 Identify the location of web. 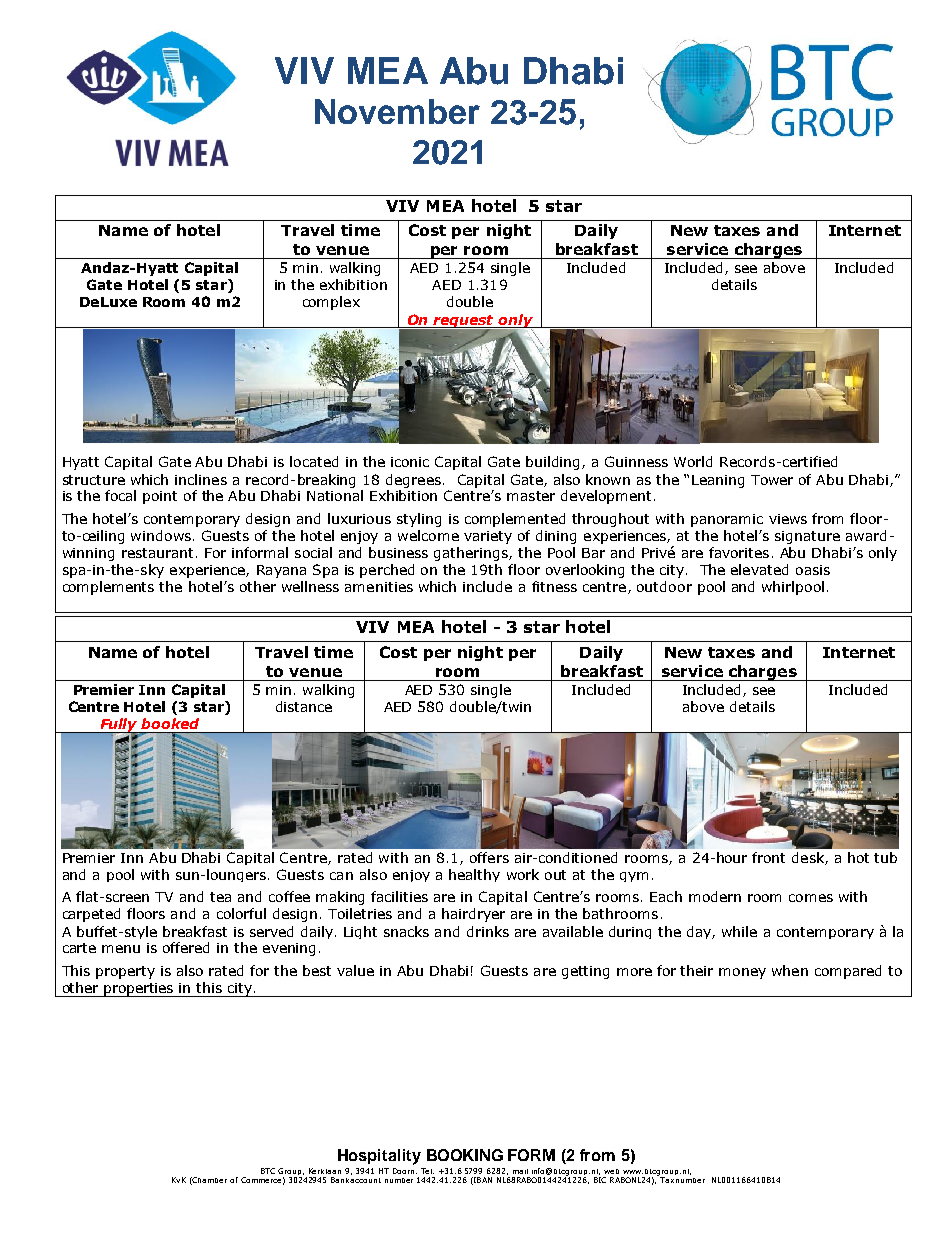
(611, 1171).
